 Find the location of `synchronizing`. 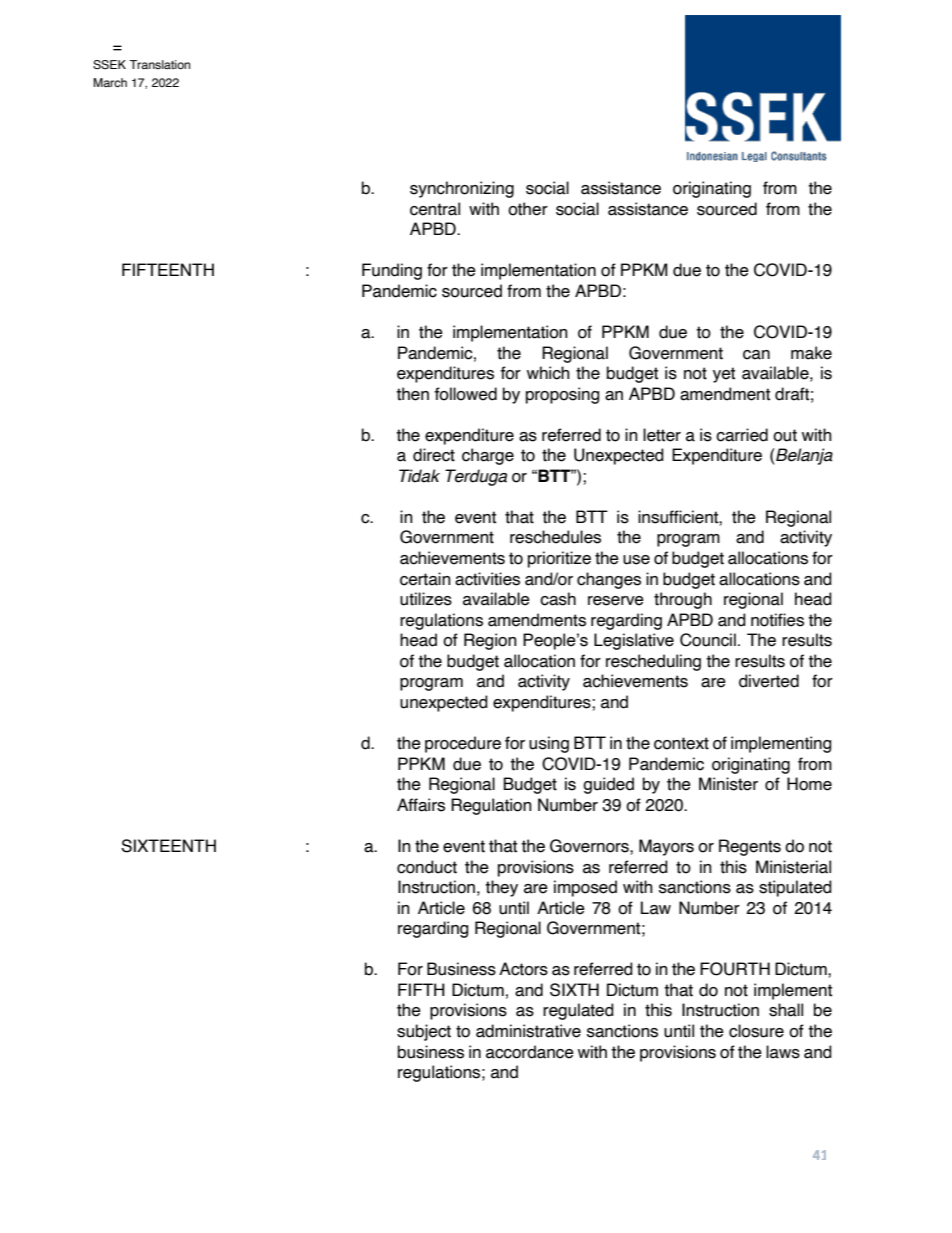

synchronizing is located at coordinates (462, 189).
